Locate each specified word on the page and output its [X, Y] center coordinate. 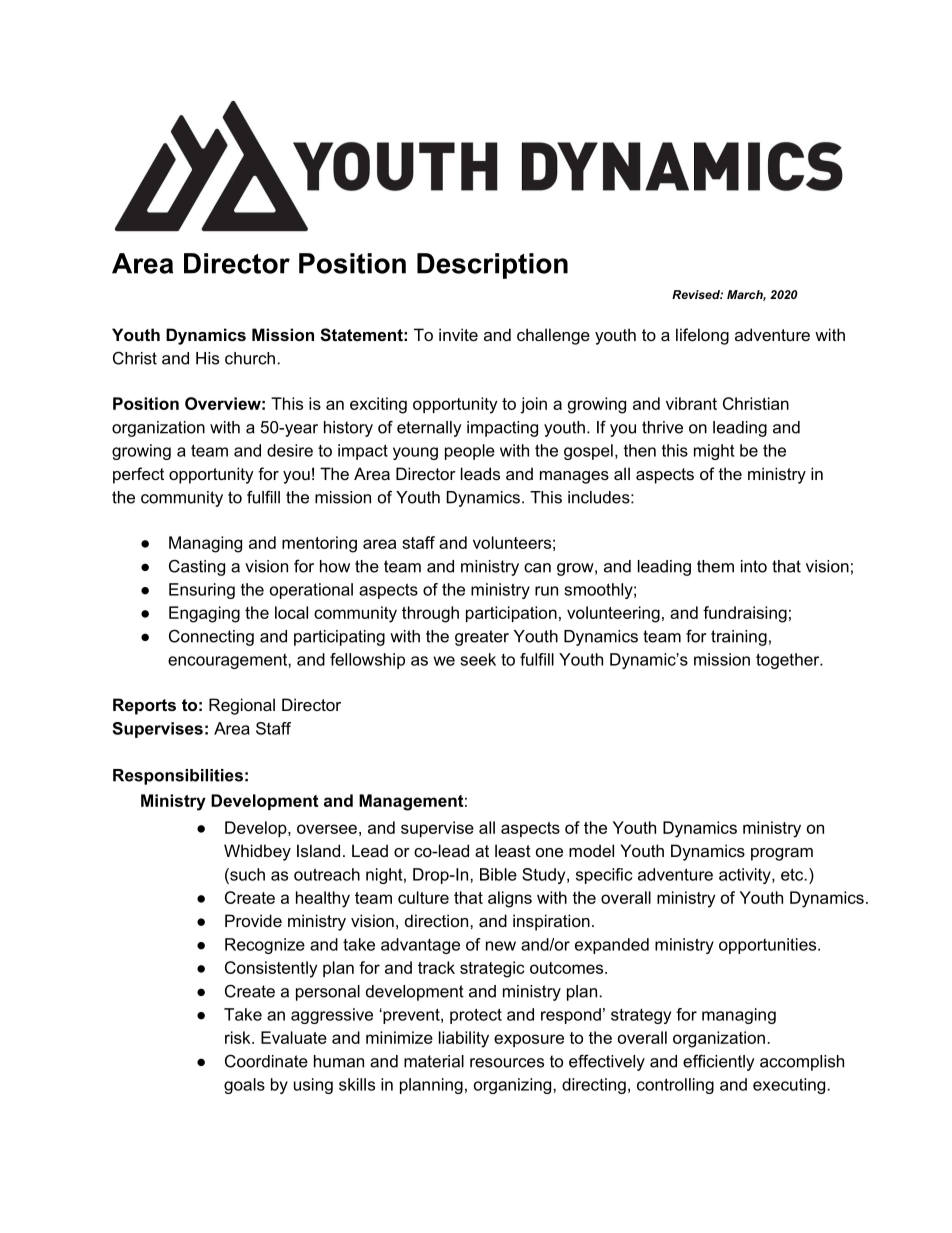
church [250, 358]
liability [464, 1039]
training [739, 638]
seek [478, 659]
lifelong [702, 336]
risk [239, 1037]
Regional [242, 706]
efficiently [719, 1062]
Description [492, 266]
